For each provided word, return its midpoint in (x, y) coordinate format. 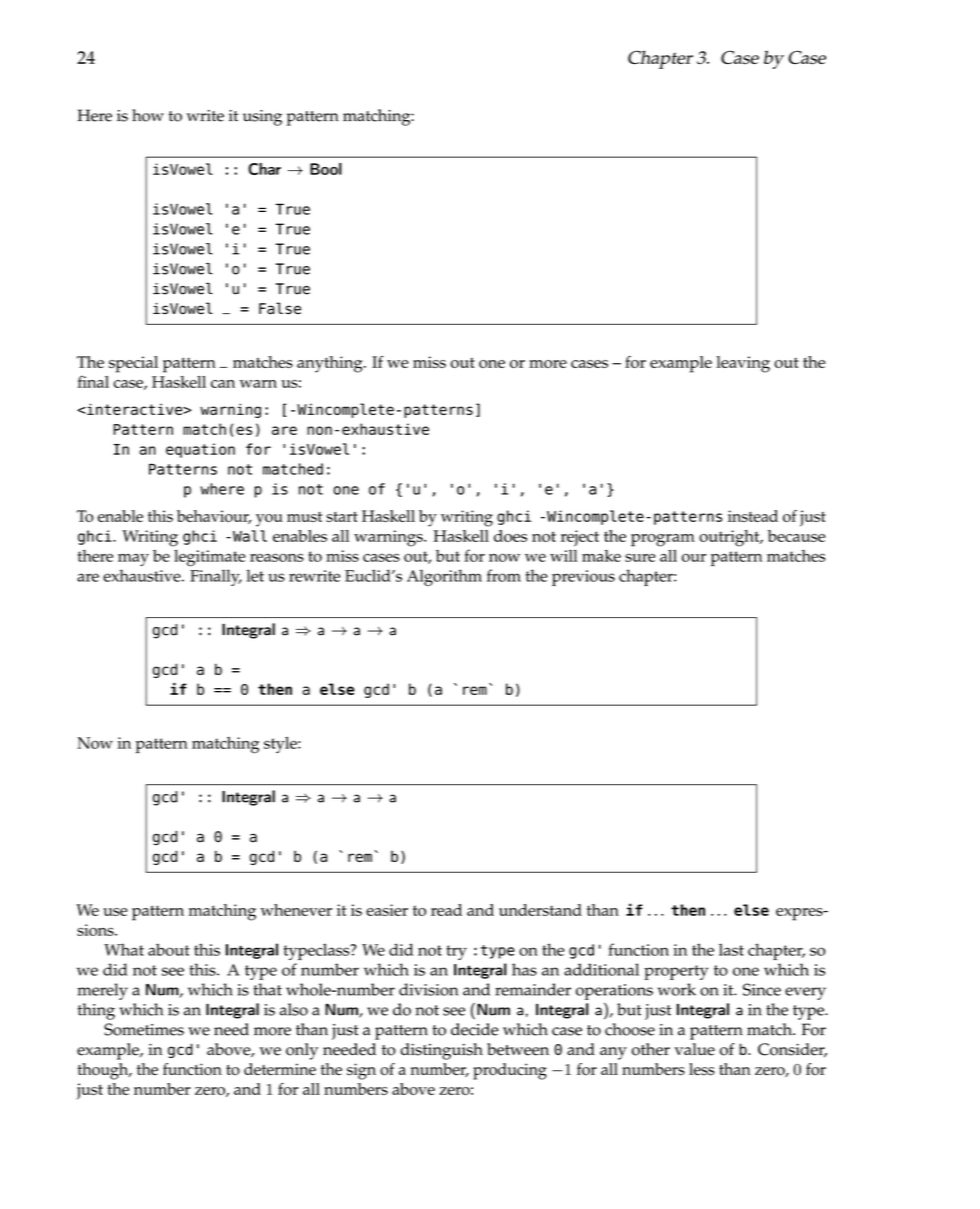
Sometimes (144, 1029)
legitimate (210, 558)
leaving (743, 364)
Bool (326, 169)
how (148, 115)
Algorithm (444, 577)
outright (730, 538)
